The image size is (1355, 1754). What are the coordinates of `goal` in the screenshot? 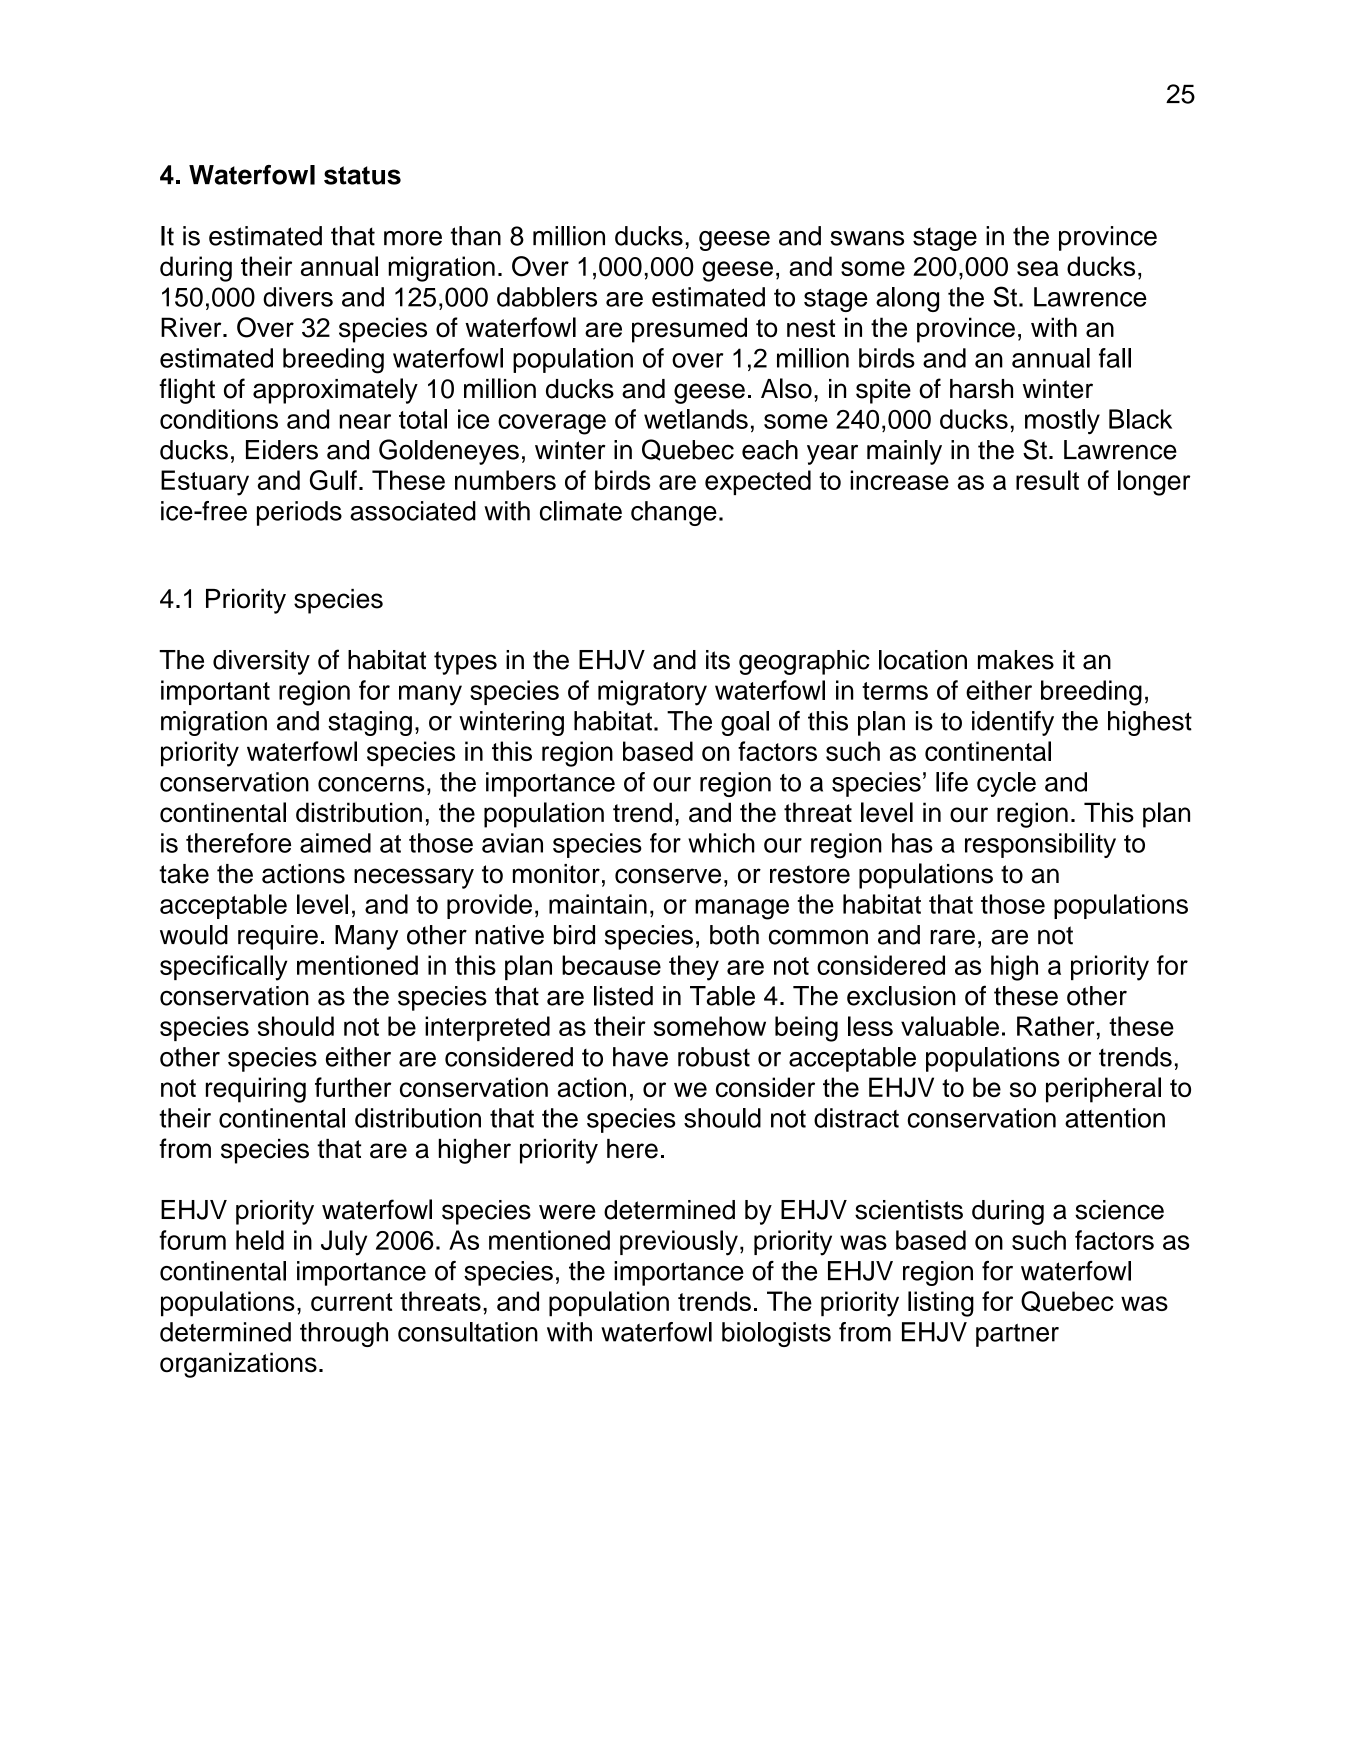 It's located at (745, 723).
